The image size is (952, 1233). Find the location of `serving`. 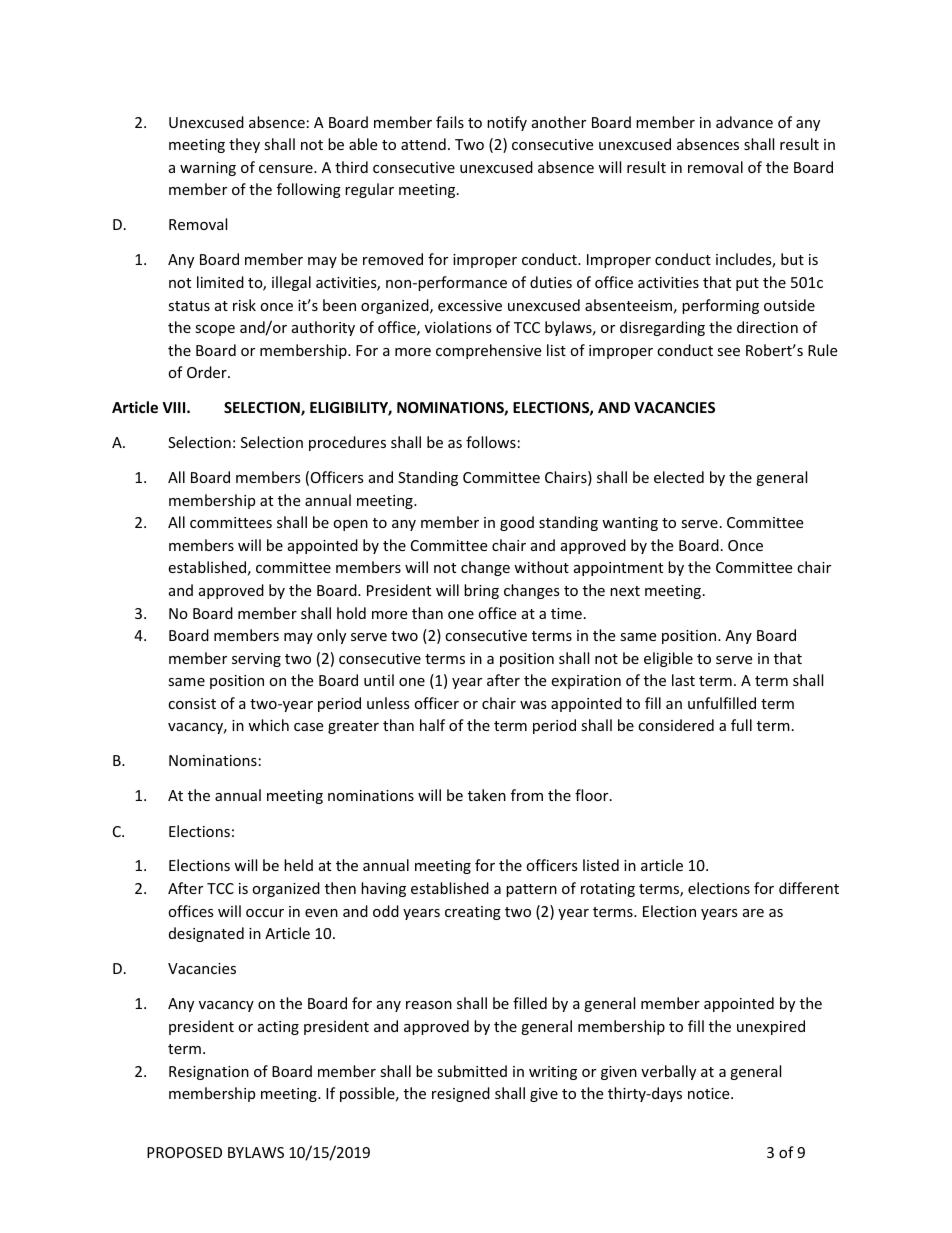

serving is located at coordinates (256, 660).
